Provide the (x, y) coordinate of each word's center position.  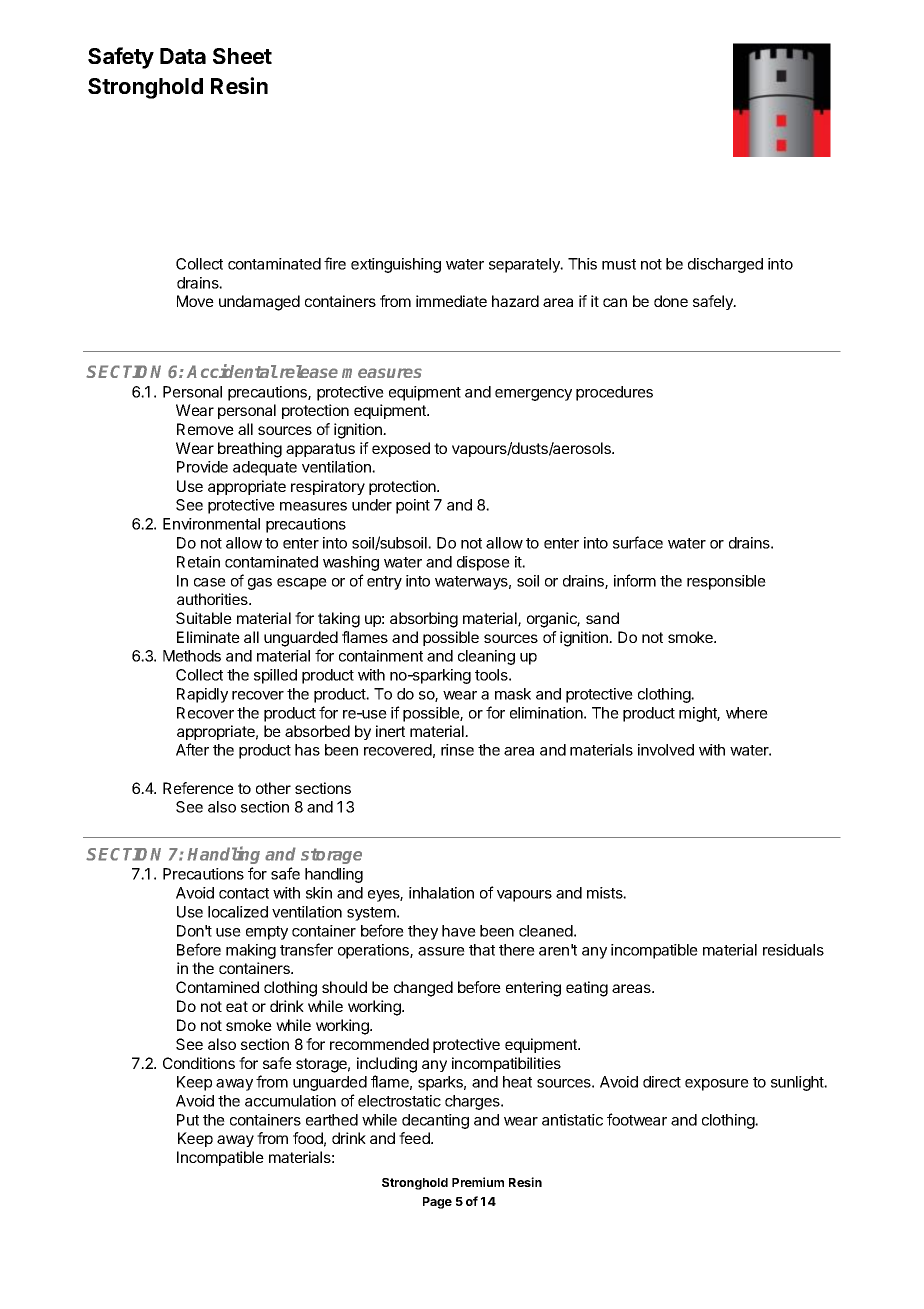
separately (525, 265)
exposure (717, 1085)
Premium (478, 1182)
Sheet (242, 56)
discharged (725, 265)
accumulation (290, 1101)
